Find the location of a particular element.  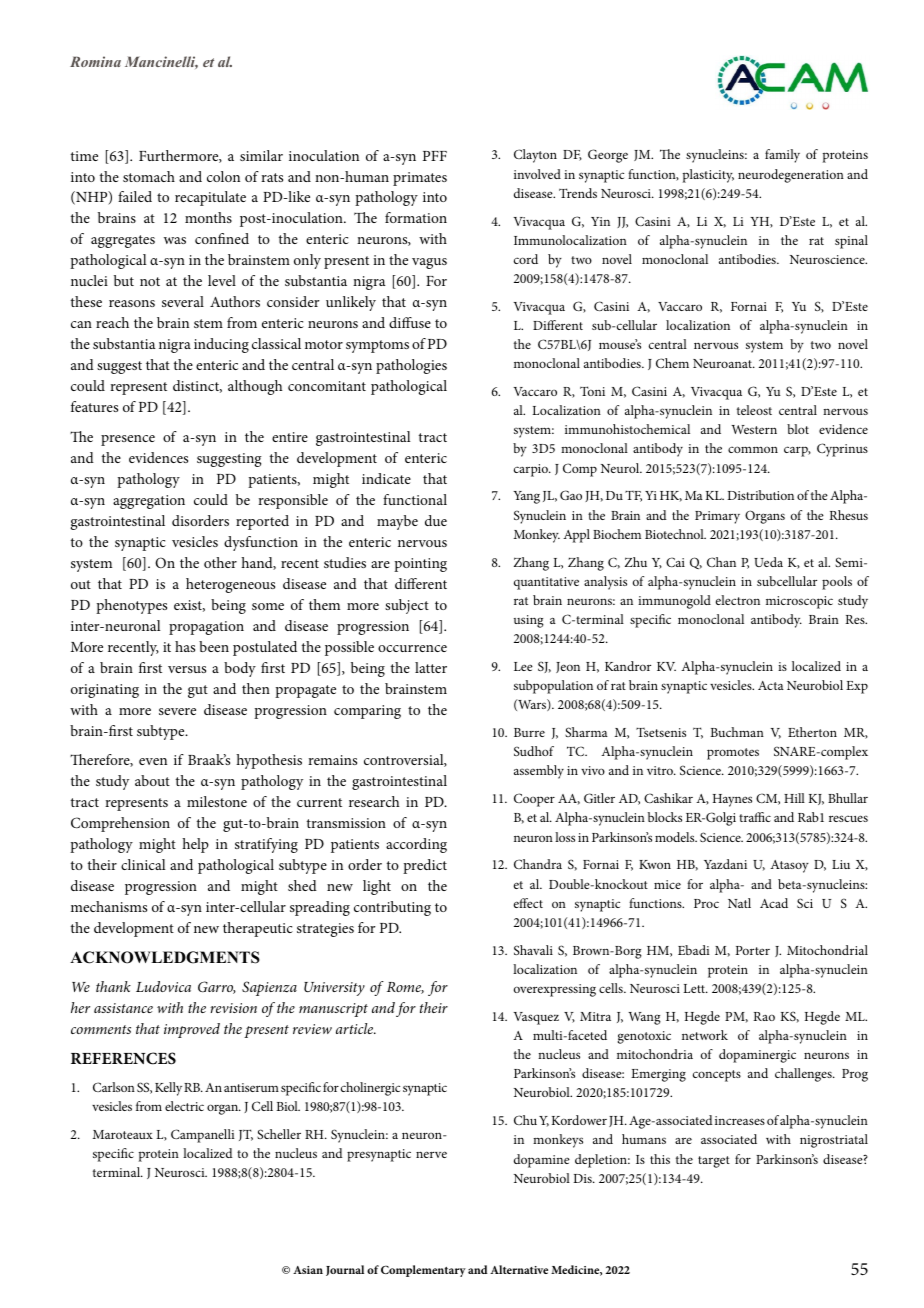

Buchman is located at coordinates (737, 732).
